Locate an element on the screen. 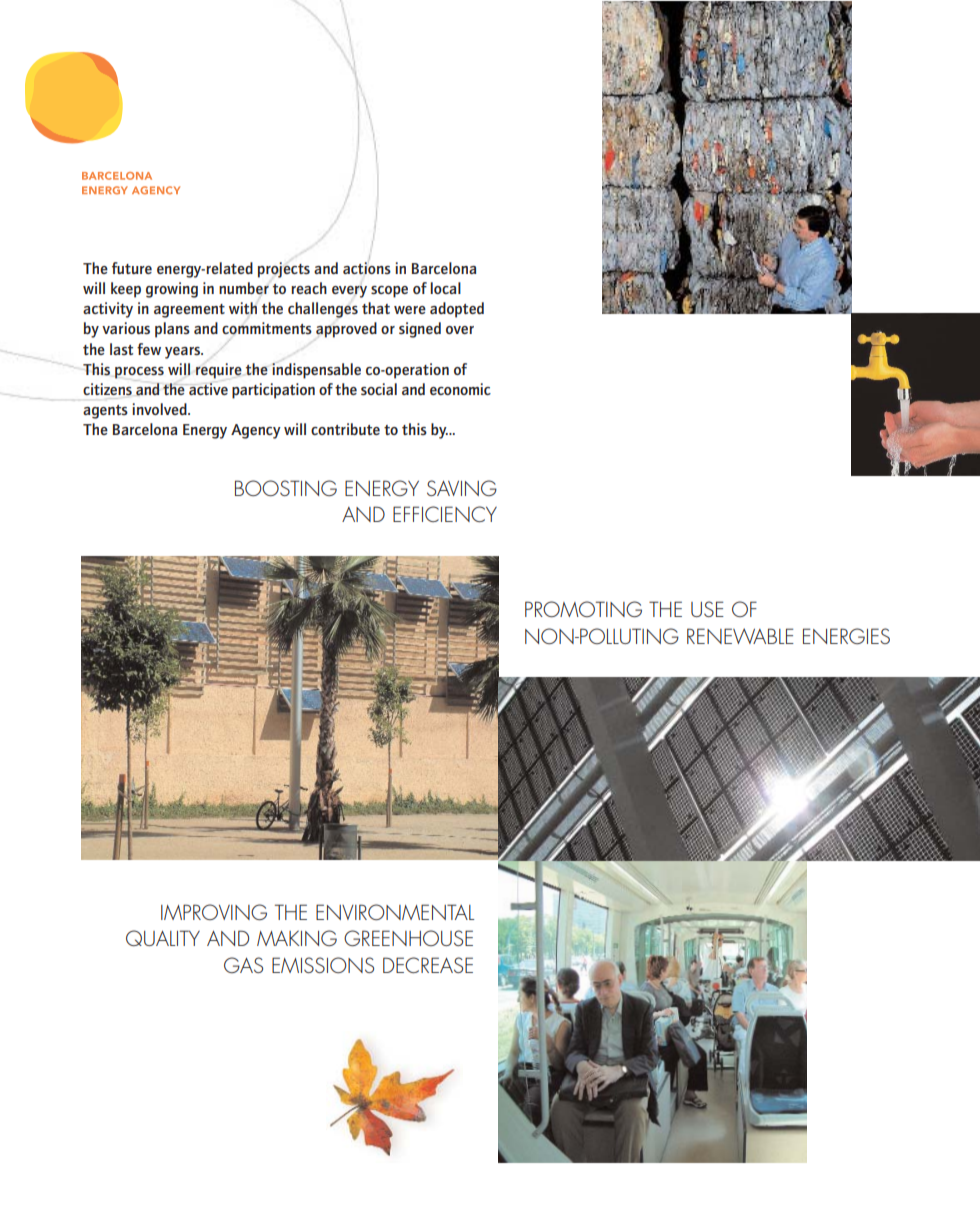 This screenshot has height=1214, width=980. adopted is located at coordinates (457, 310).
